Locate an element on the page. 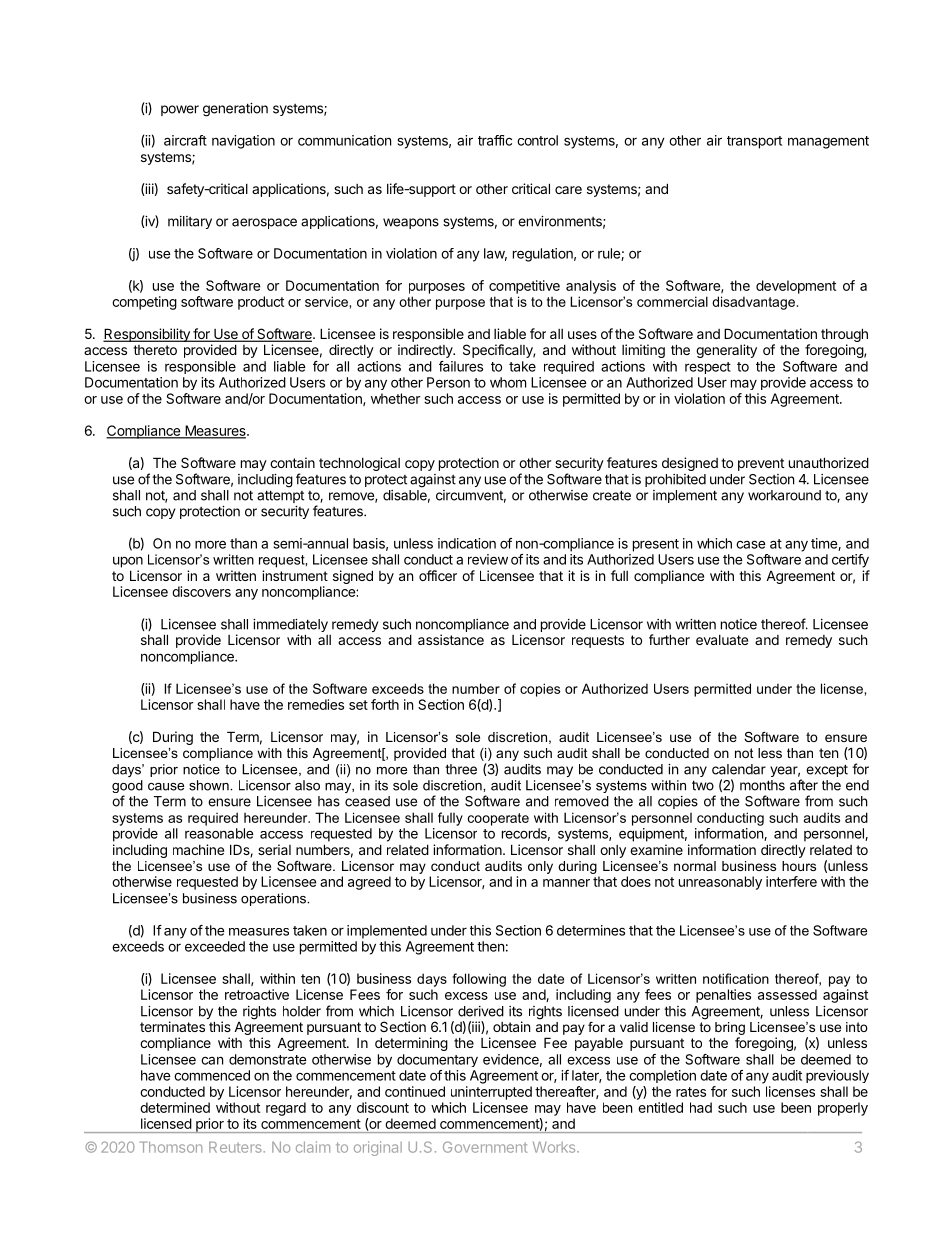 Image resolution: width=952 pixels, height=1233 pixels. whom is located at coordinates (508, 382).
